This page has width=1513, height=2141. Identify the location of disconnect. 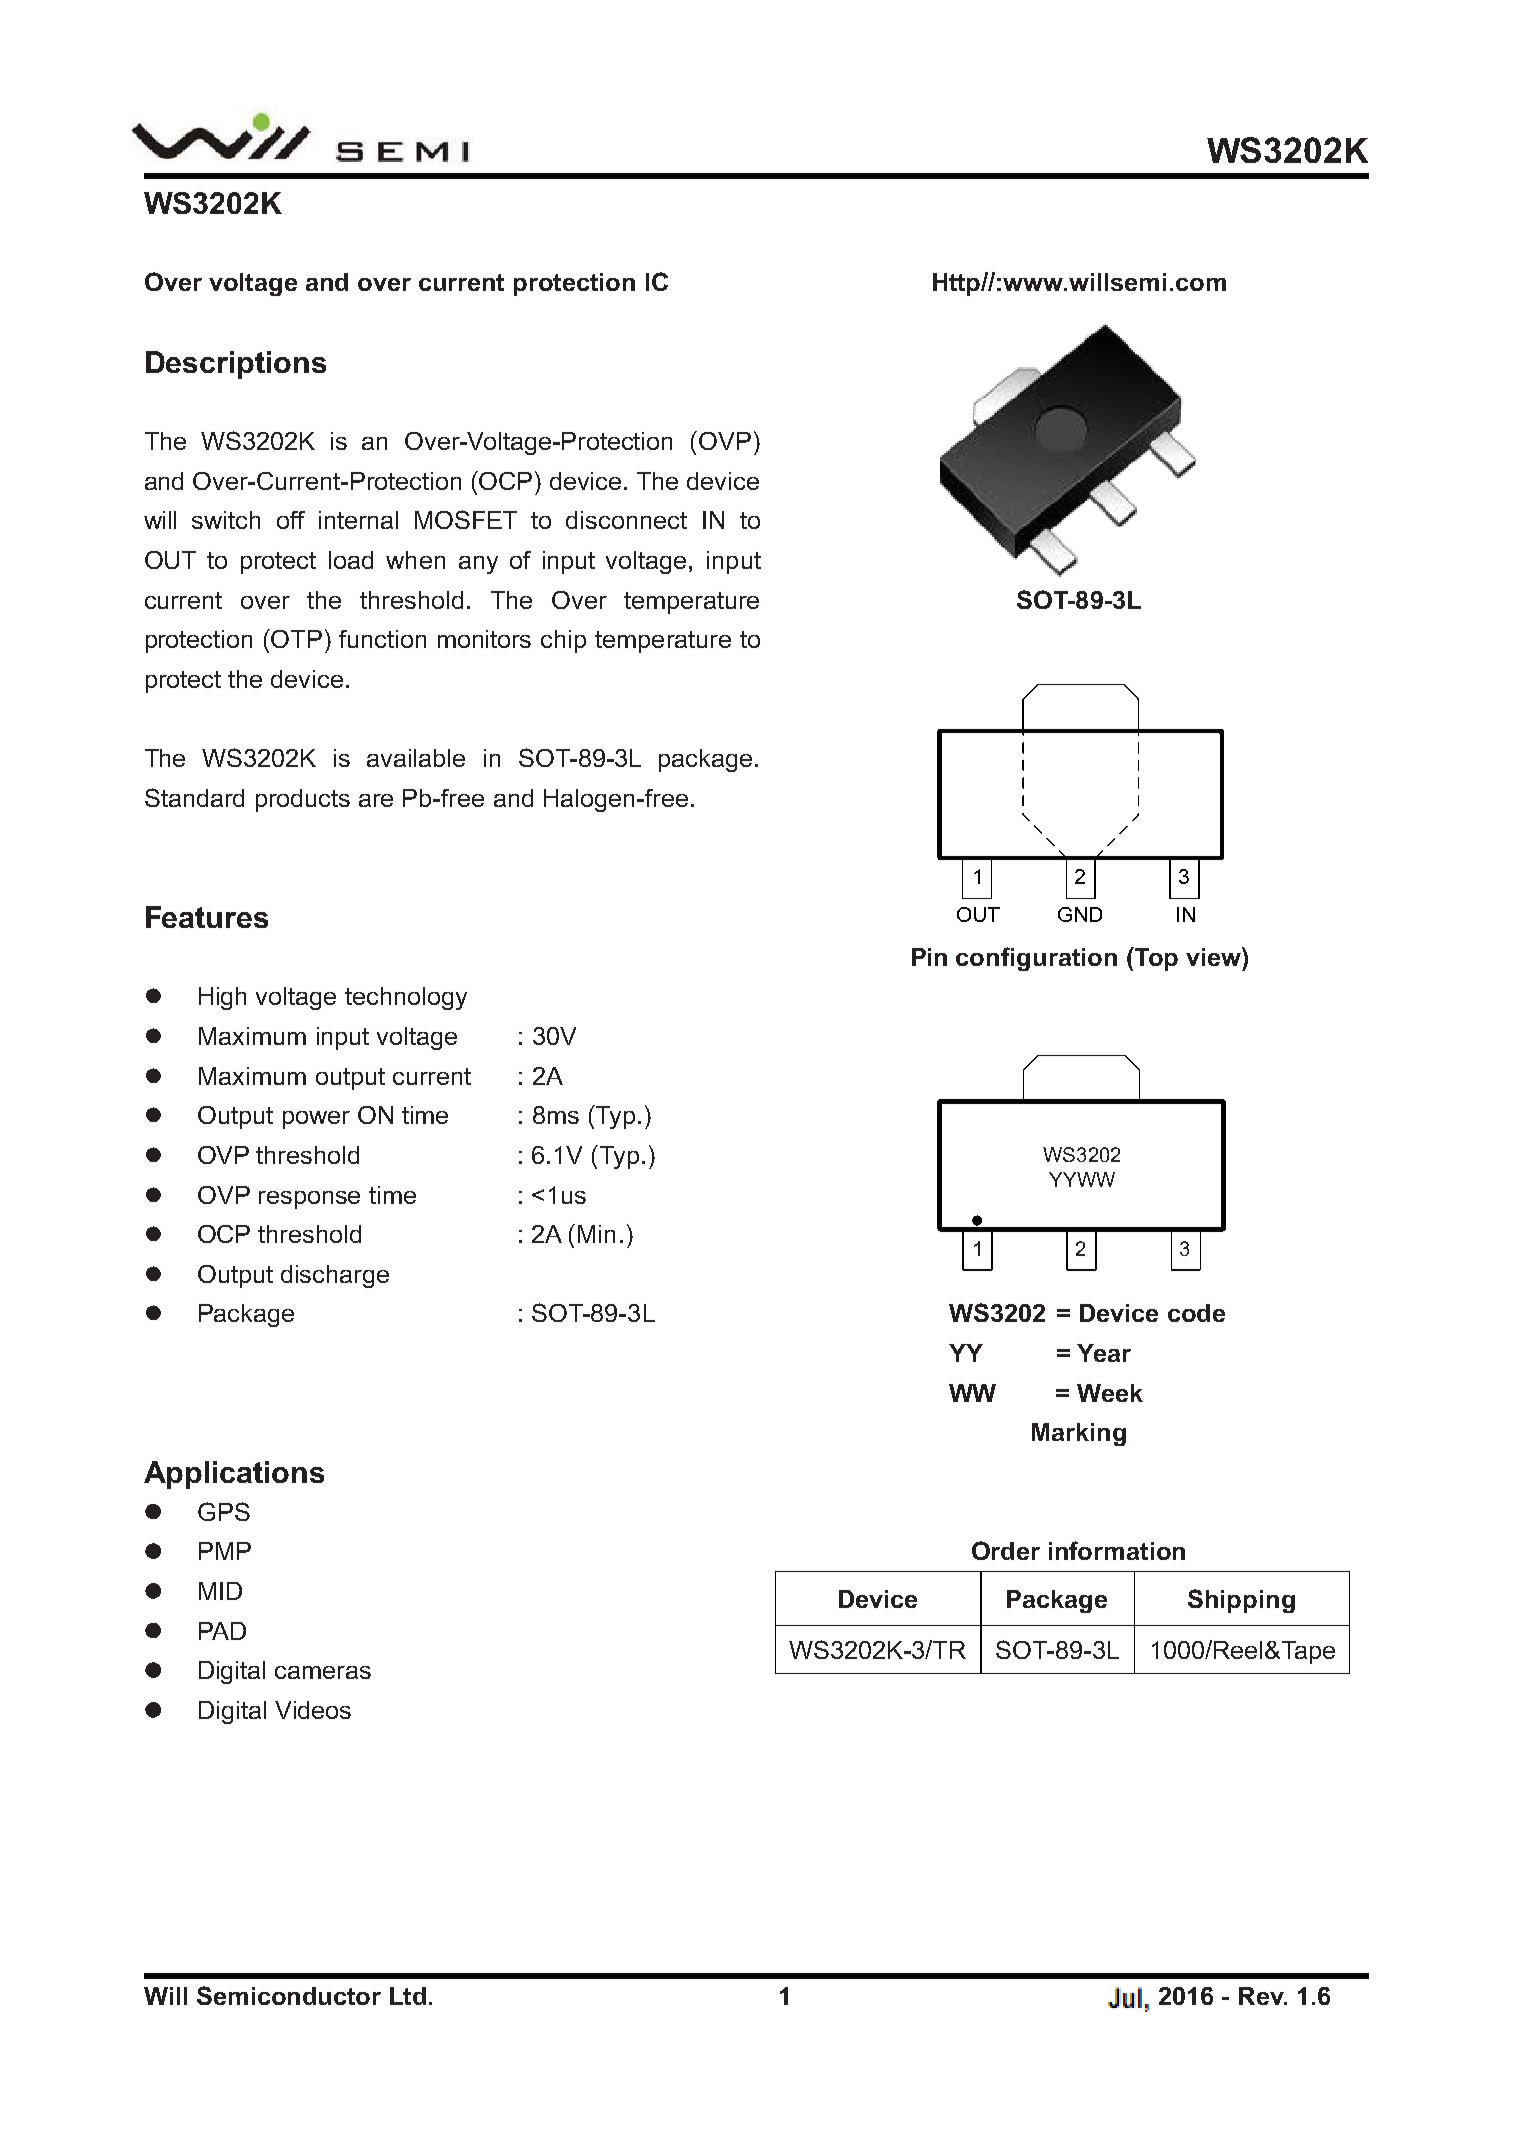
(626, 520).
